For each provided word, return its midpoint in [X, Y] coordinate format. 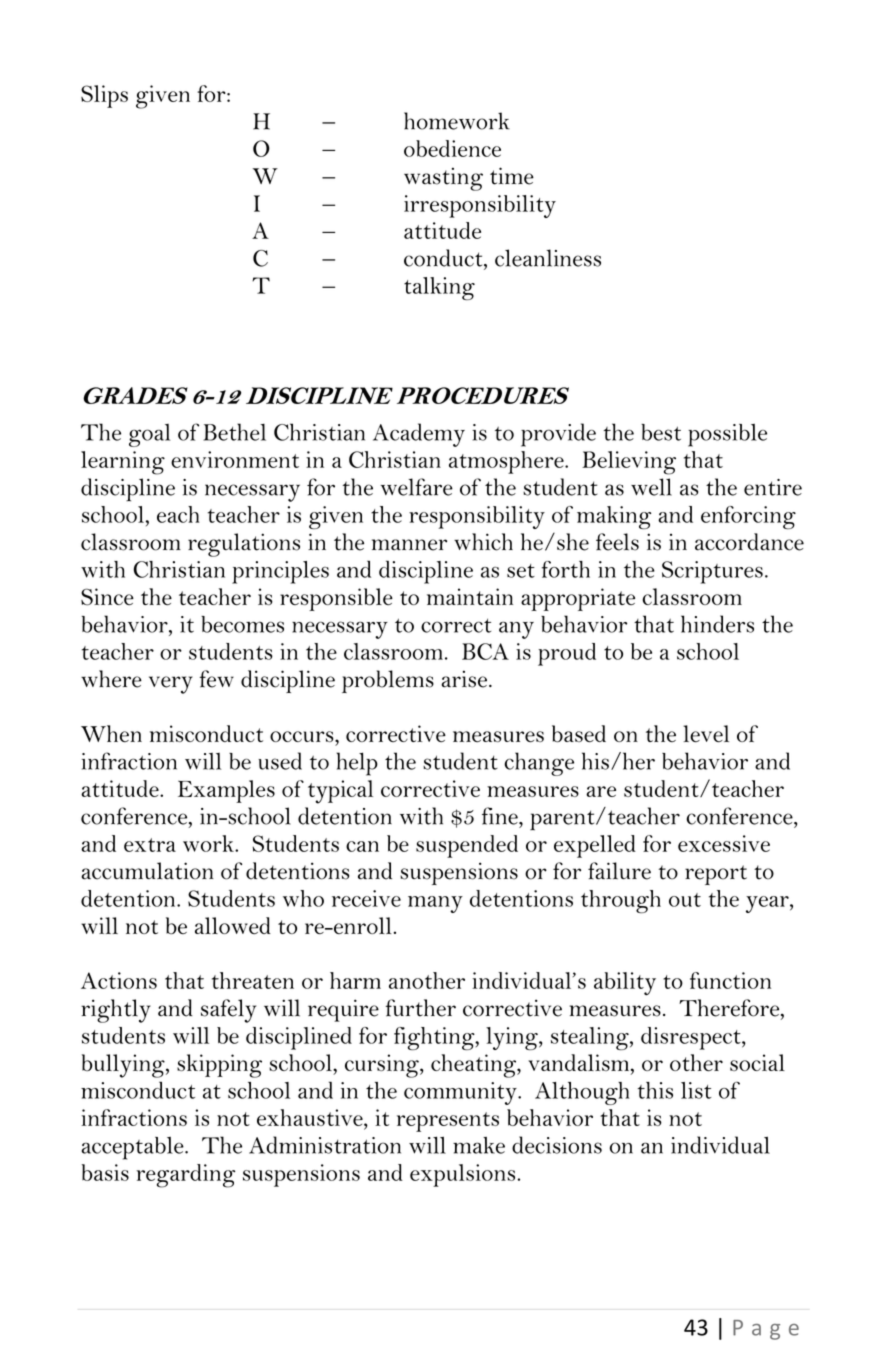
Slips [104, 96]
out [685, 900]
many [435, 904]
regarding [185, 1176]
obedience [452, 148]
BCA [485, 651]
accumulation [147, 871]
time [512, 176]
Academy [419, 435]
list [696, 1090]
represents [448, 1122]
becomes [242, 624]
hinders [717, 624]
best [661, 432]
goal [149, 435]
